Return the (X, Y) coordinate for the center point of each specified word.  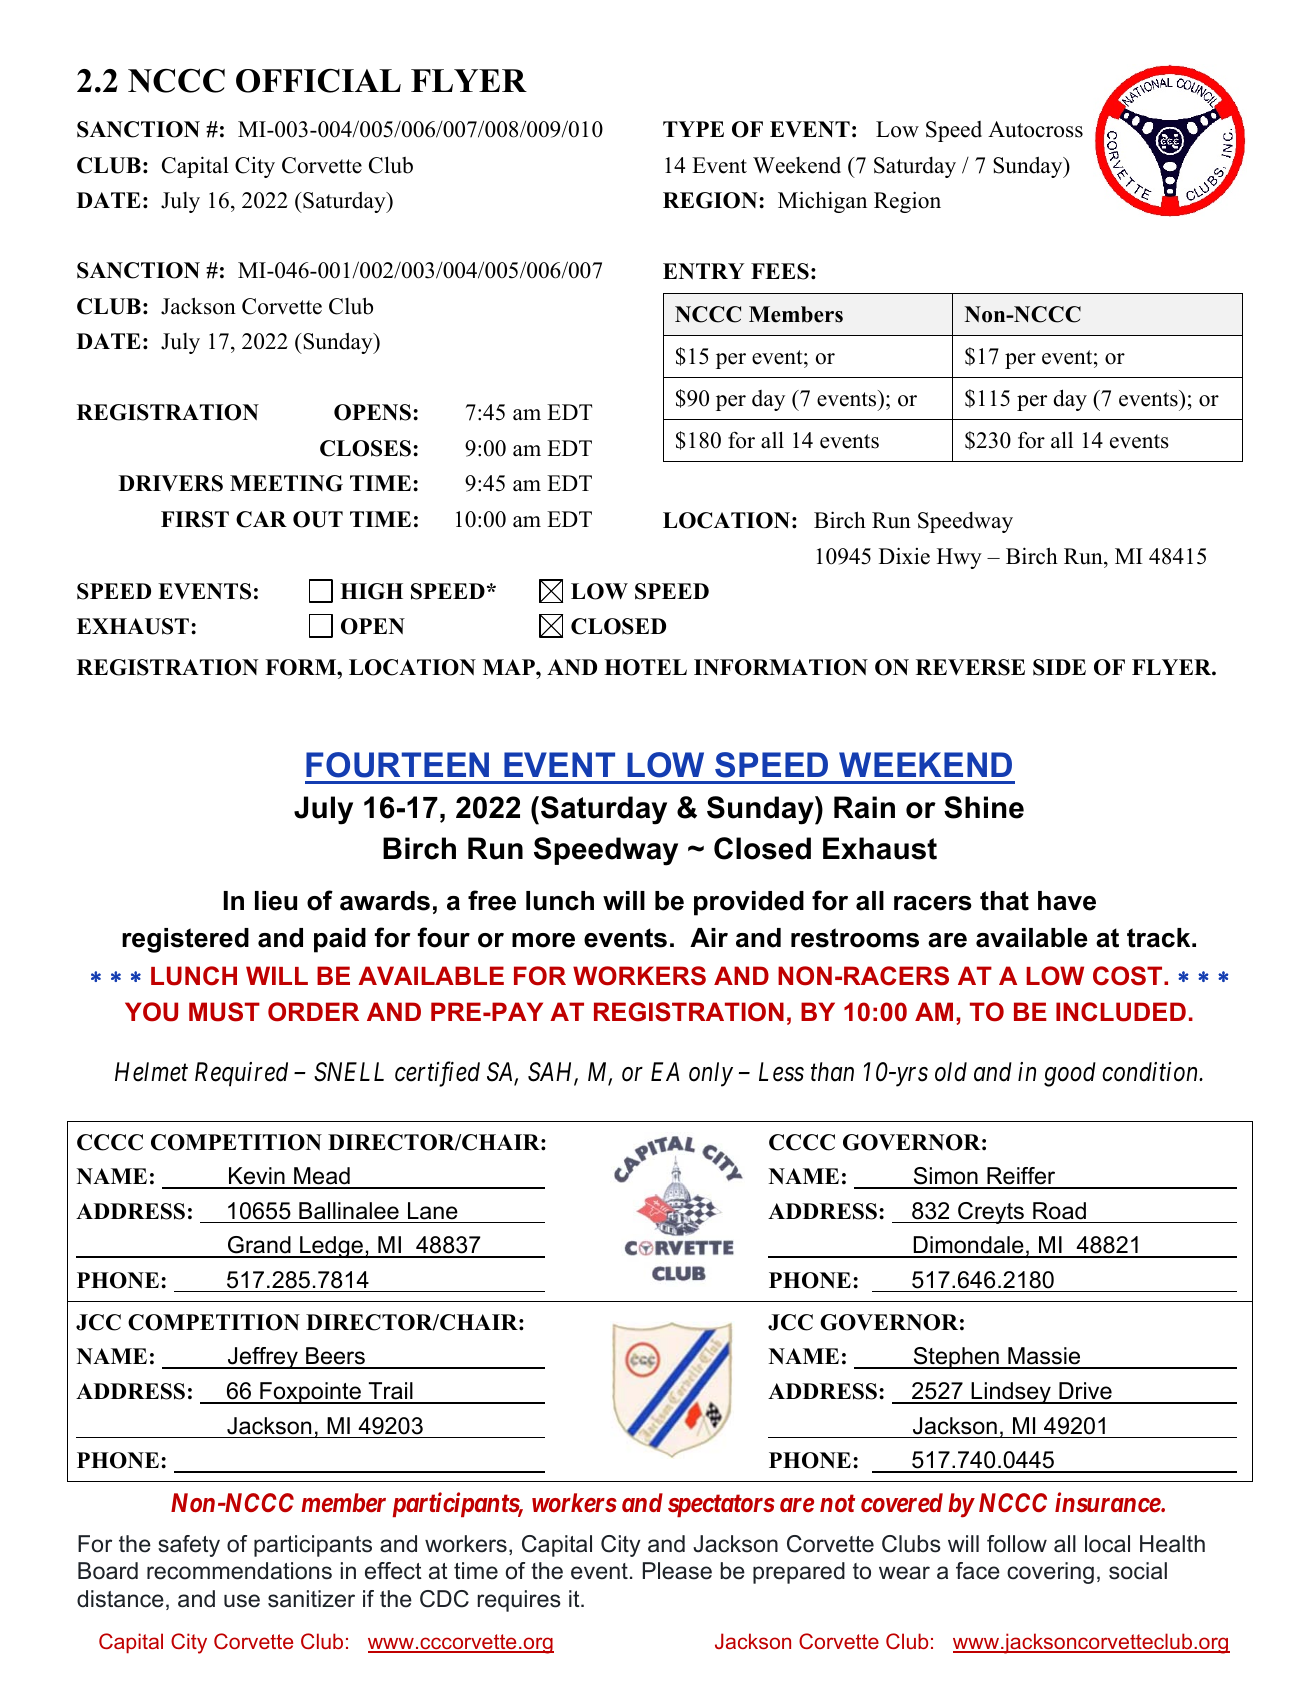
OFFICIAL (318, 81)
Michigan (822, 202)
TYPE (693, 129)
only (711, 1074)
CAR (261, 519)
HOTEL (645, 667)
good (1070, 1074)
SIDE (1059, 667)
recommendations (239, 1571)
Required (241, 1074)
